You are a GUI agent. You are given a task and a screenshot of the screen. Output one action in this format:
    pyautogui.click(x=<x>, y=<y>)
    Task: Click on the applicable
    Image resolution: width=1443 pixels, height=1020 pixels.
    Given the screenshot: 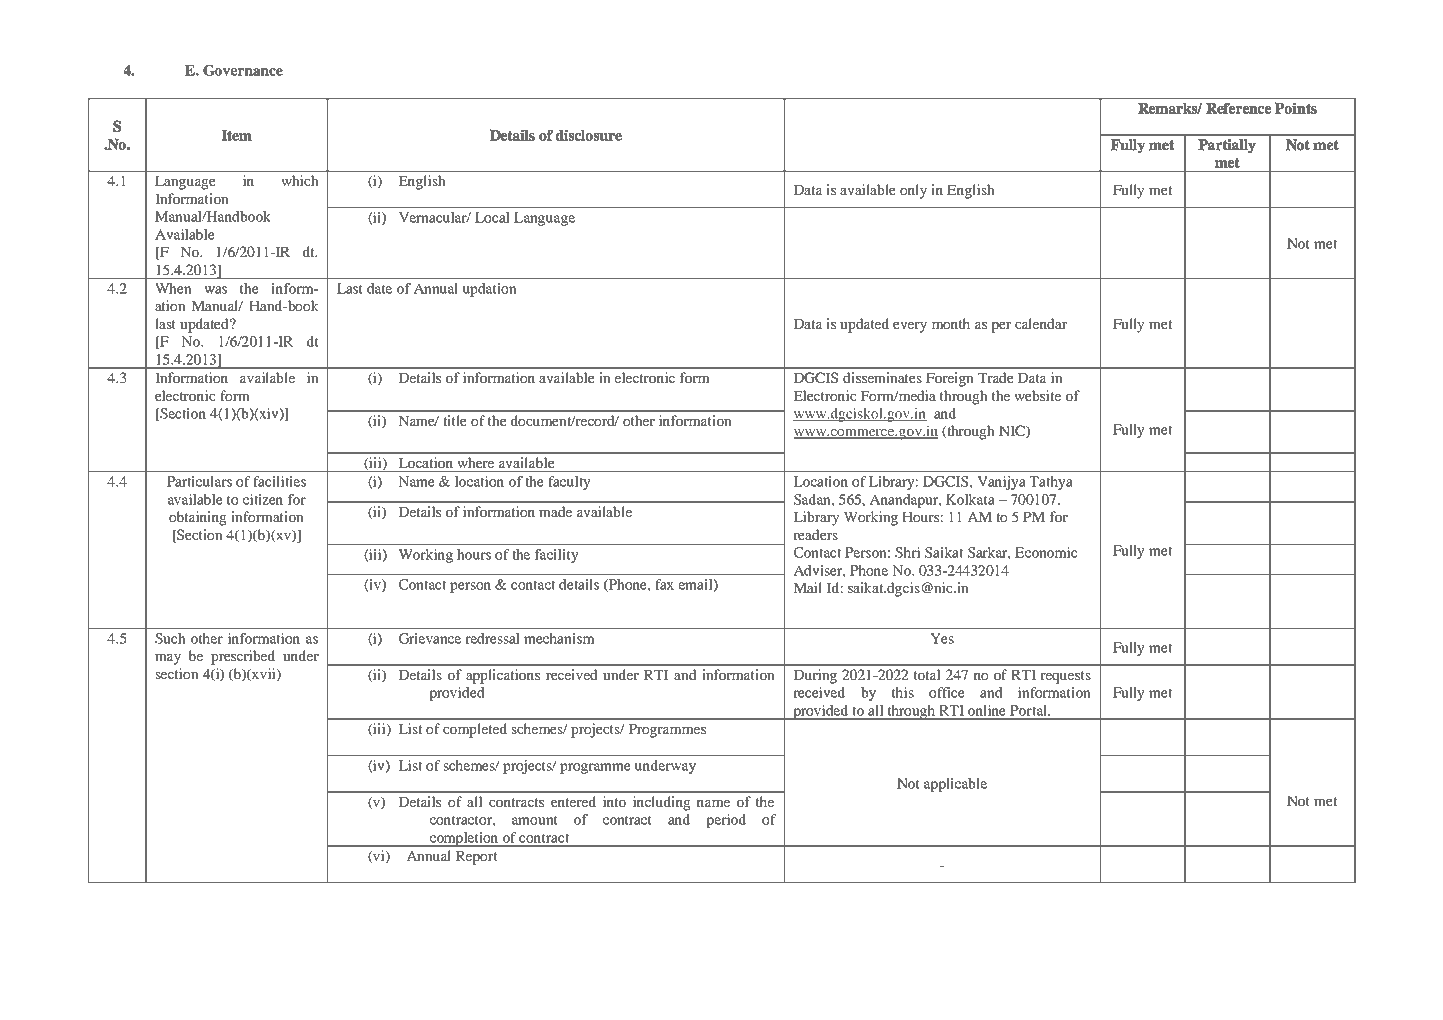 What is the action you would take?
    pyautogui.click(x=955, y=785)
